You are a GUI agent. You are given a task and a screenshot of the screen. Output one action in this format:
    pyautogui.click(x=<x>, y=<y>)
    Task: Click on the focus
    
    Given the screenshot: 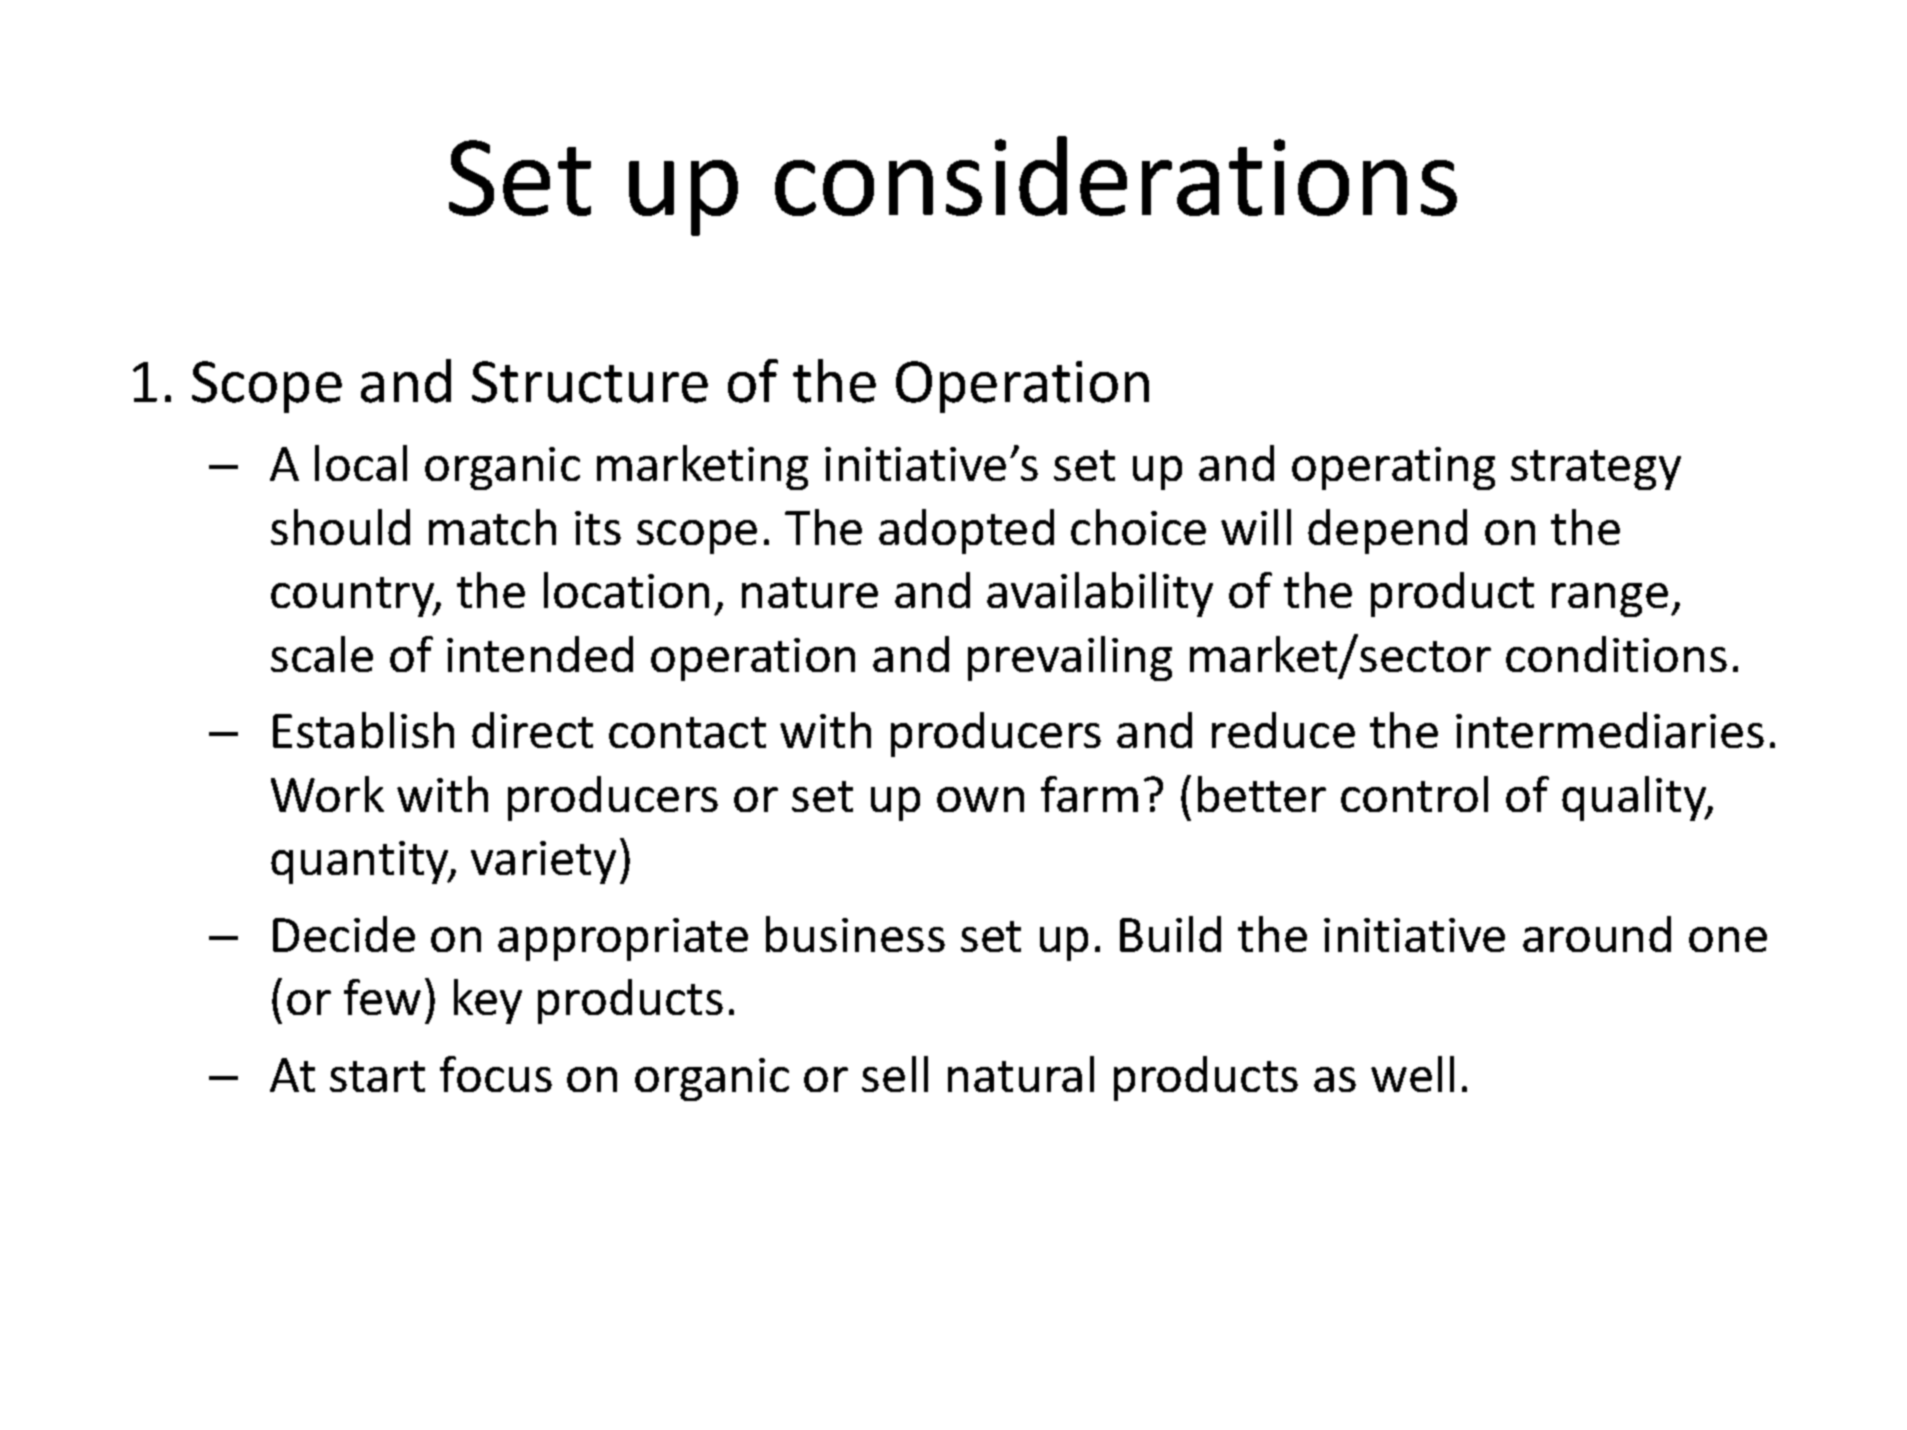 What is the action you would take?
    pyautogui.click(x=496, y=1074)
